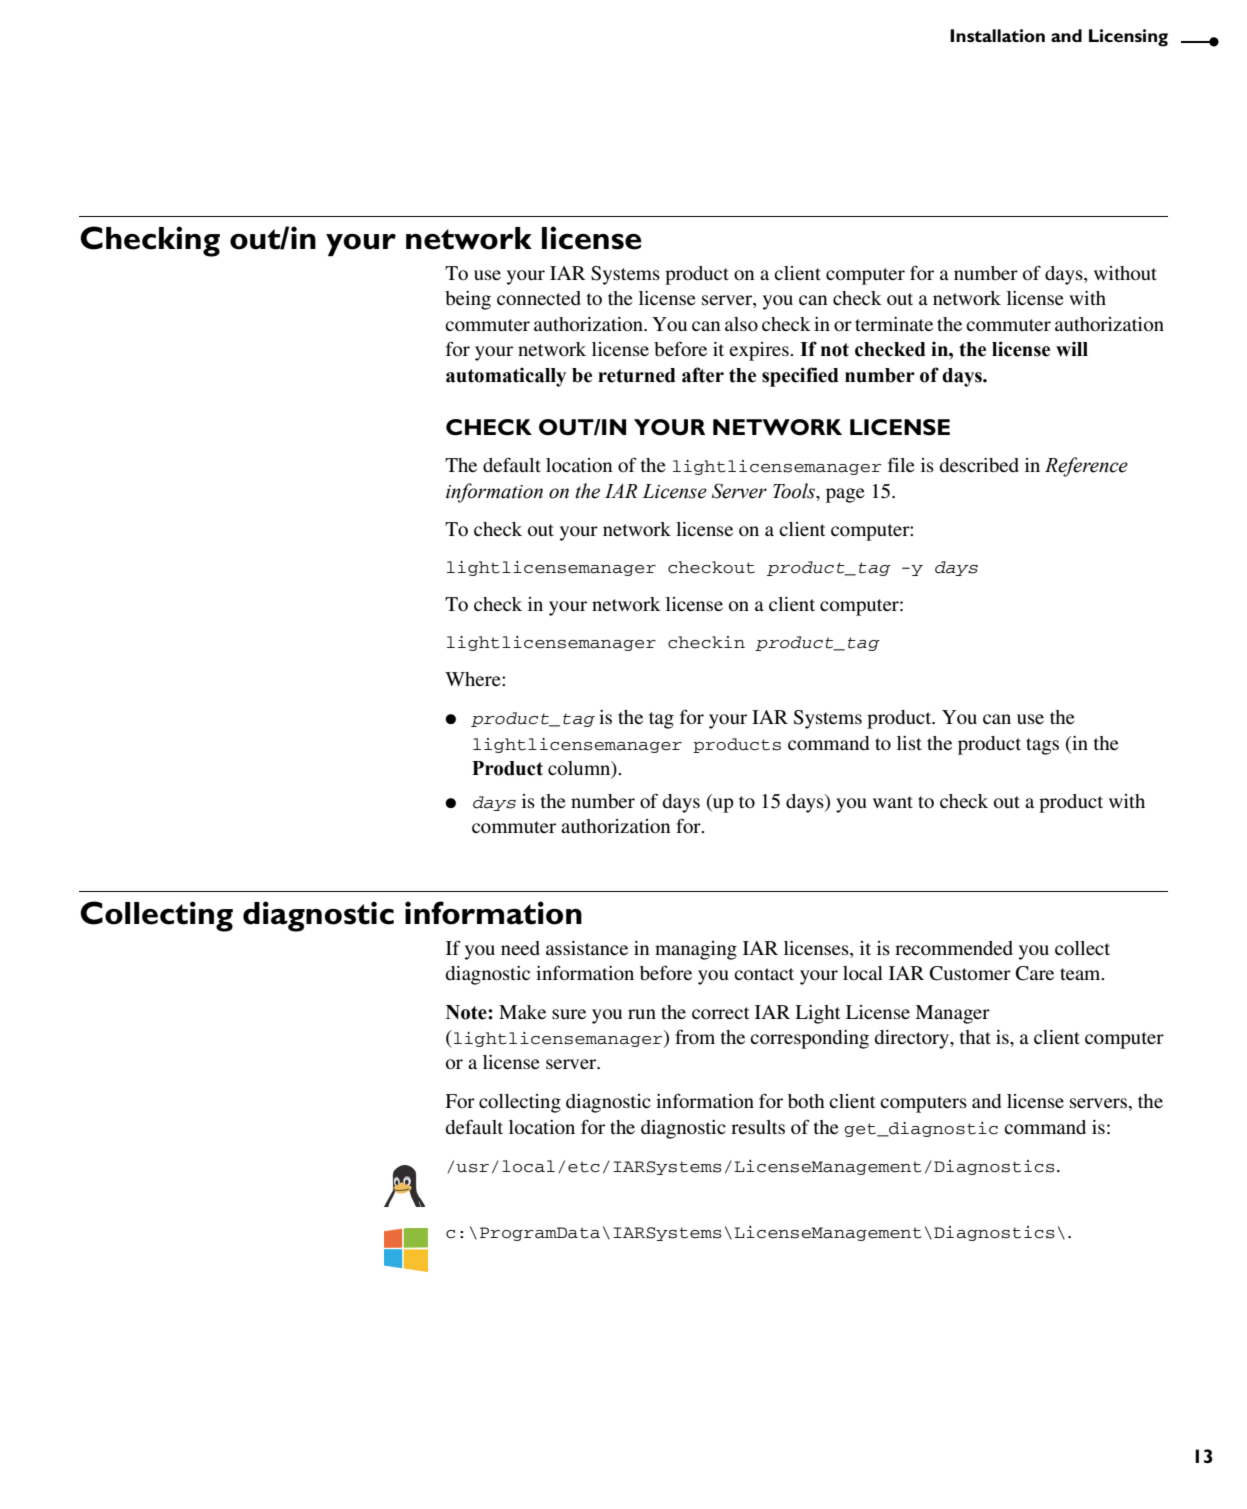 The height and width of the screenshot is (1509, 1247). I want to click on Licensing, so click(1128, 38).
